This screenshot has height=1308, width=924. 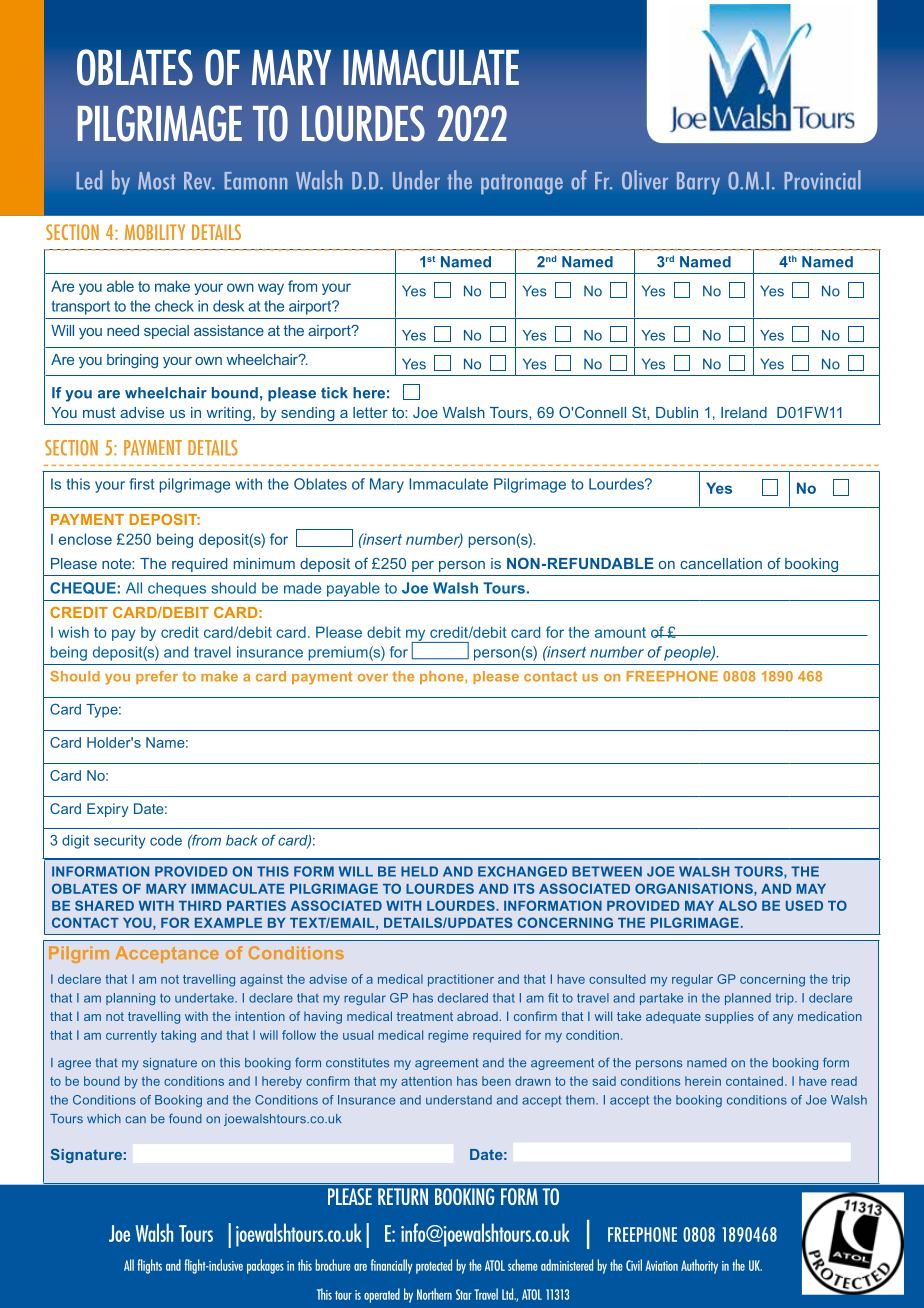 I want to click on made, so click(x=302, y=588).
